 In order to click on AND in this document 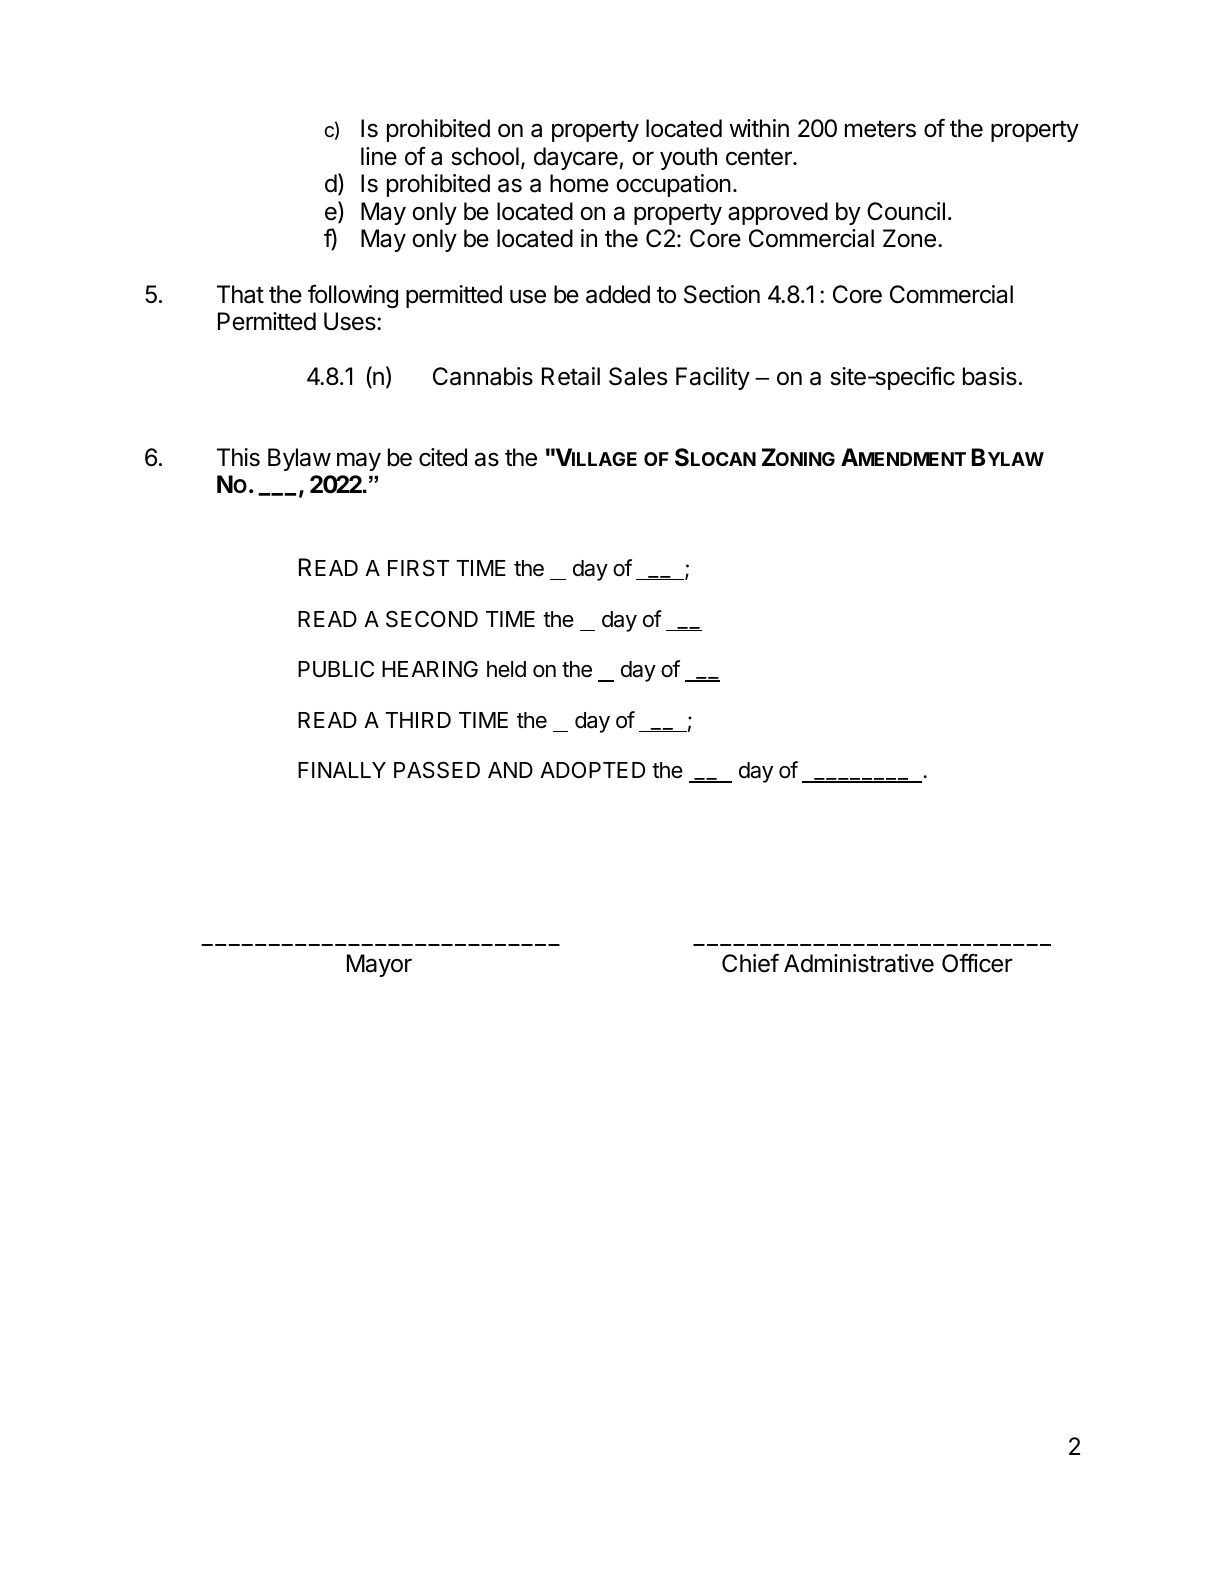, I will do `click(510, 770)`.
